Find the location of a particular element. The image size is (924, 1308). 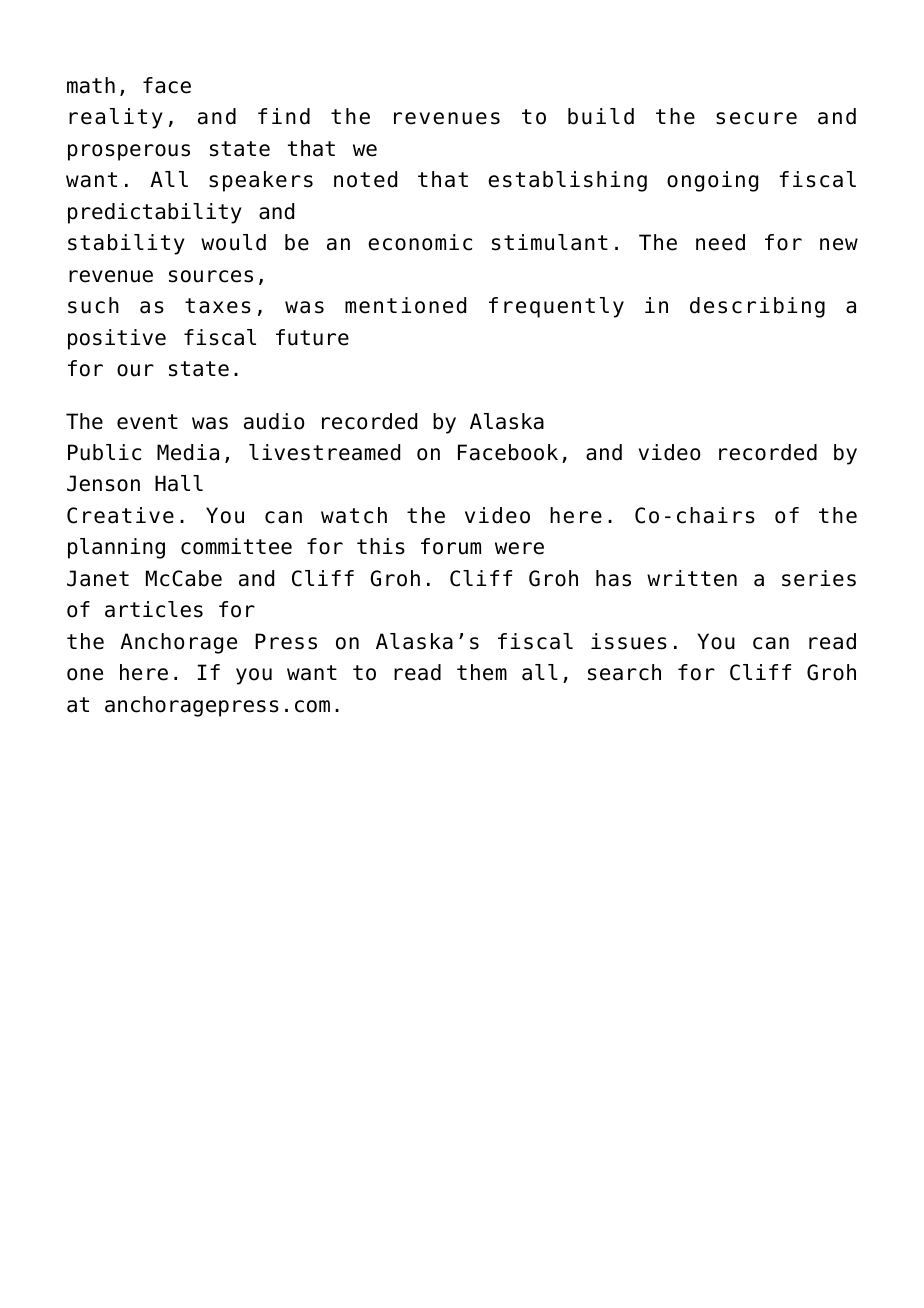

secure is located at coordinates (756, 118).
